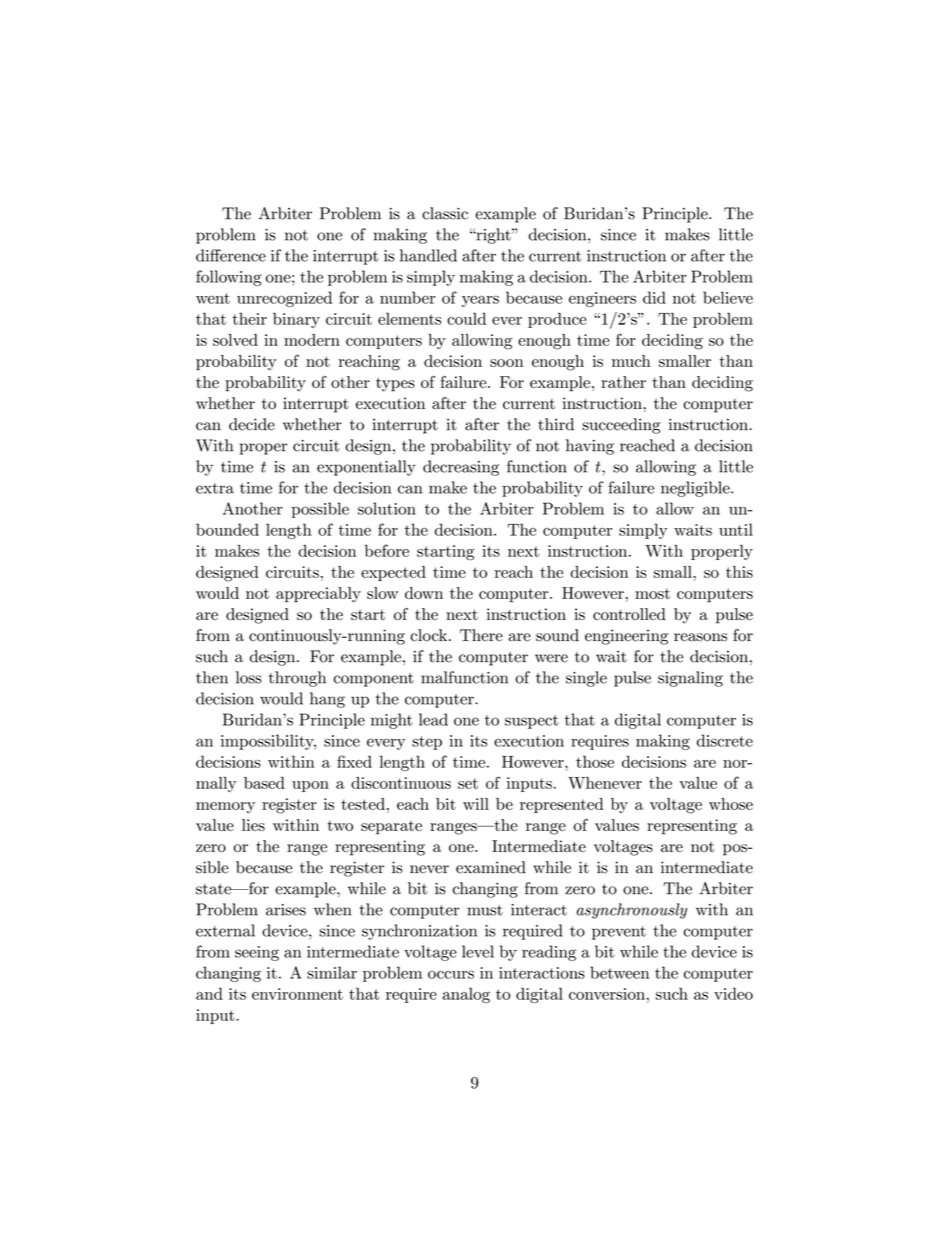 This page has height=1233, width=952. I want to click on signaling, so click(690, 679).
